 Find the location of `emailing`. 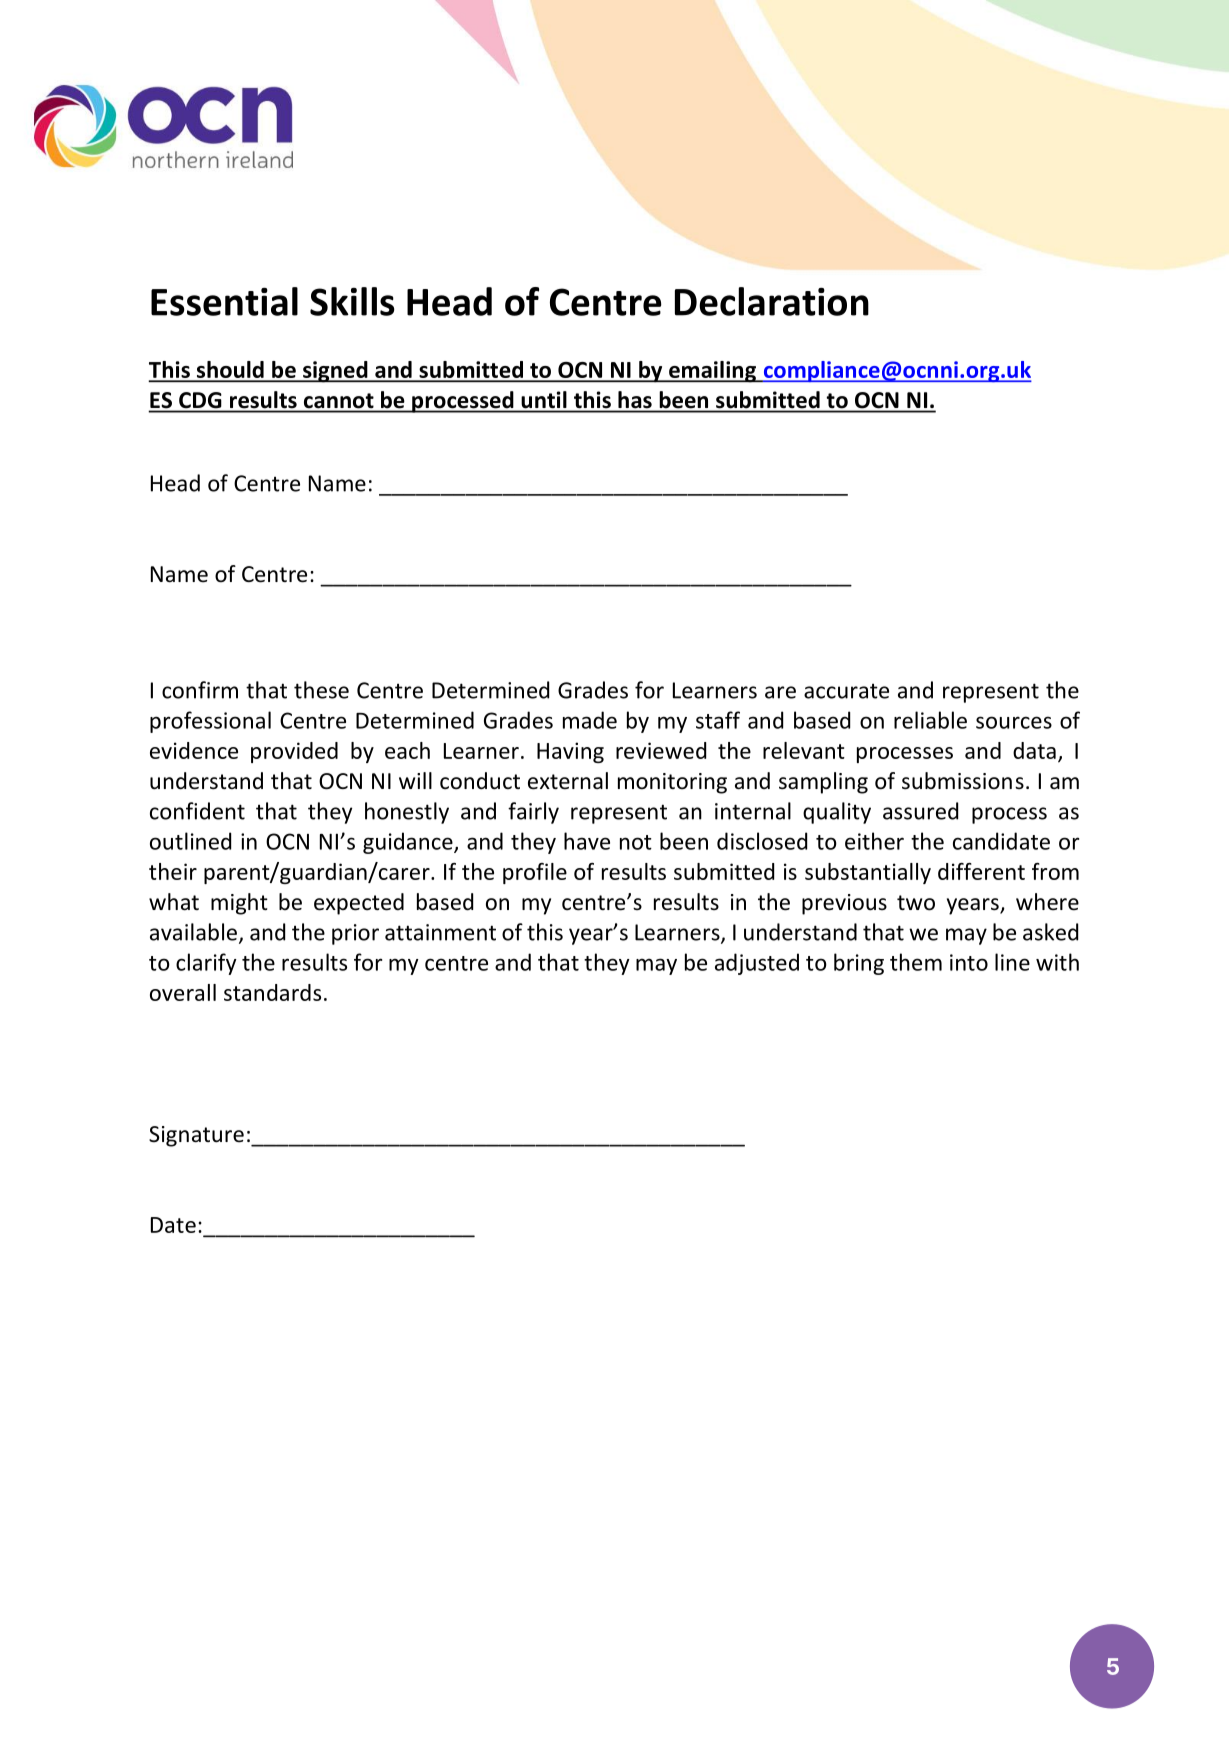

emailing is located at coordinates (712, 372).
